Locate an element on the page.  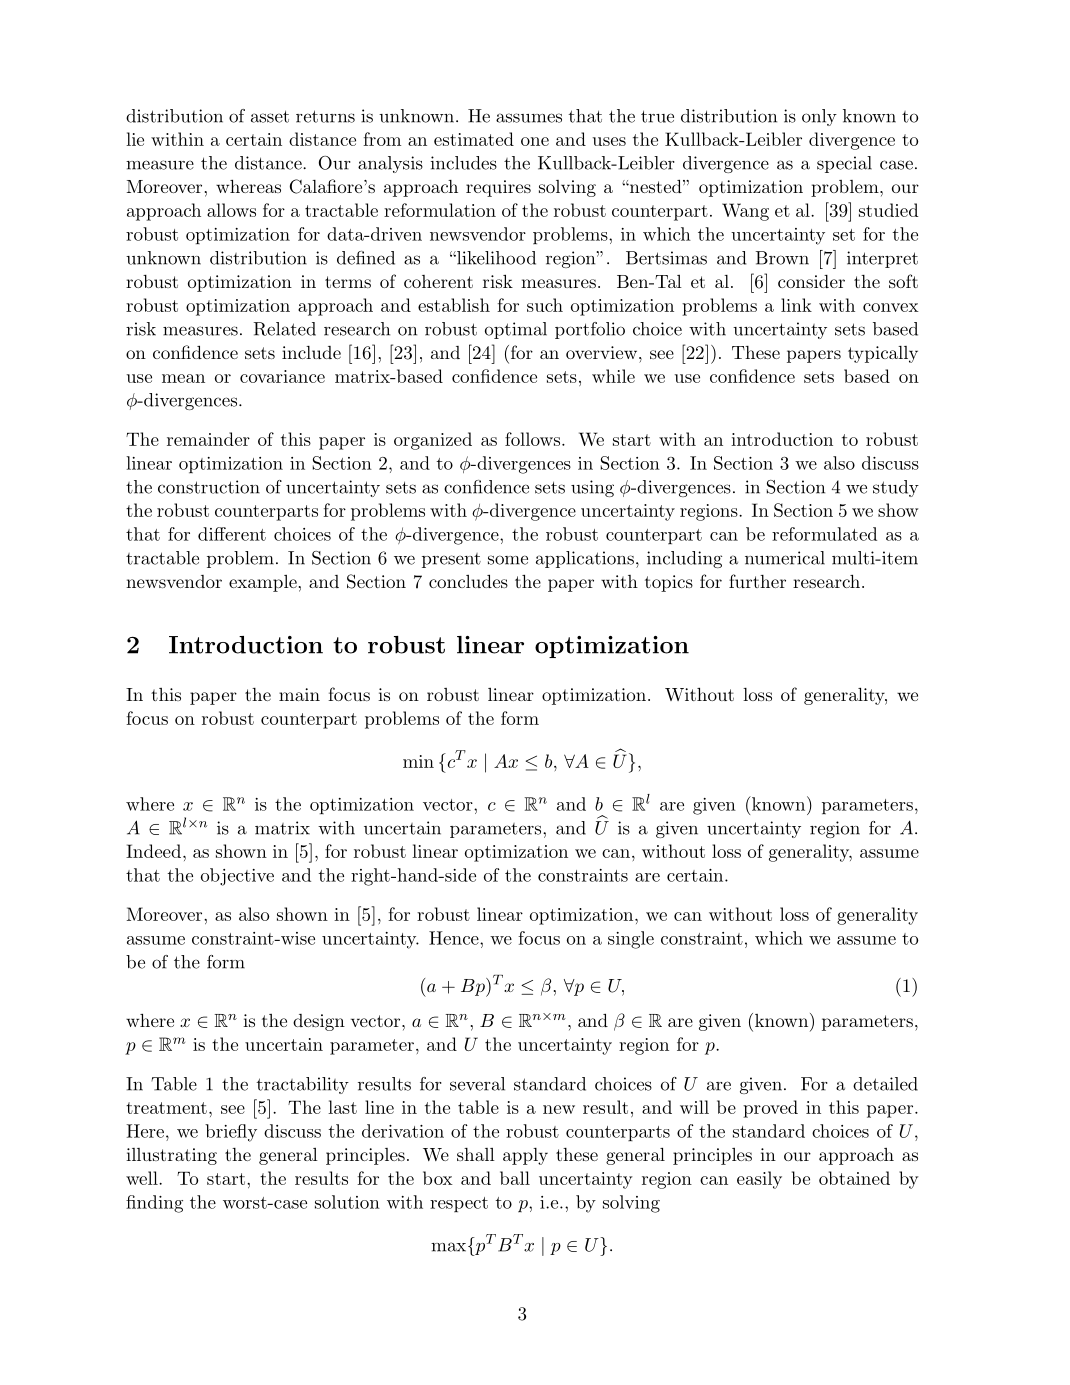
mean is located at coordinates (183, 378).
